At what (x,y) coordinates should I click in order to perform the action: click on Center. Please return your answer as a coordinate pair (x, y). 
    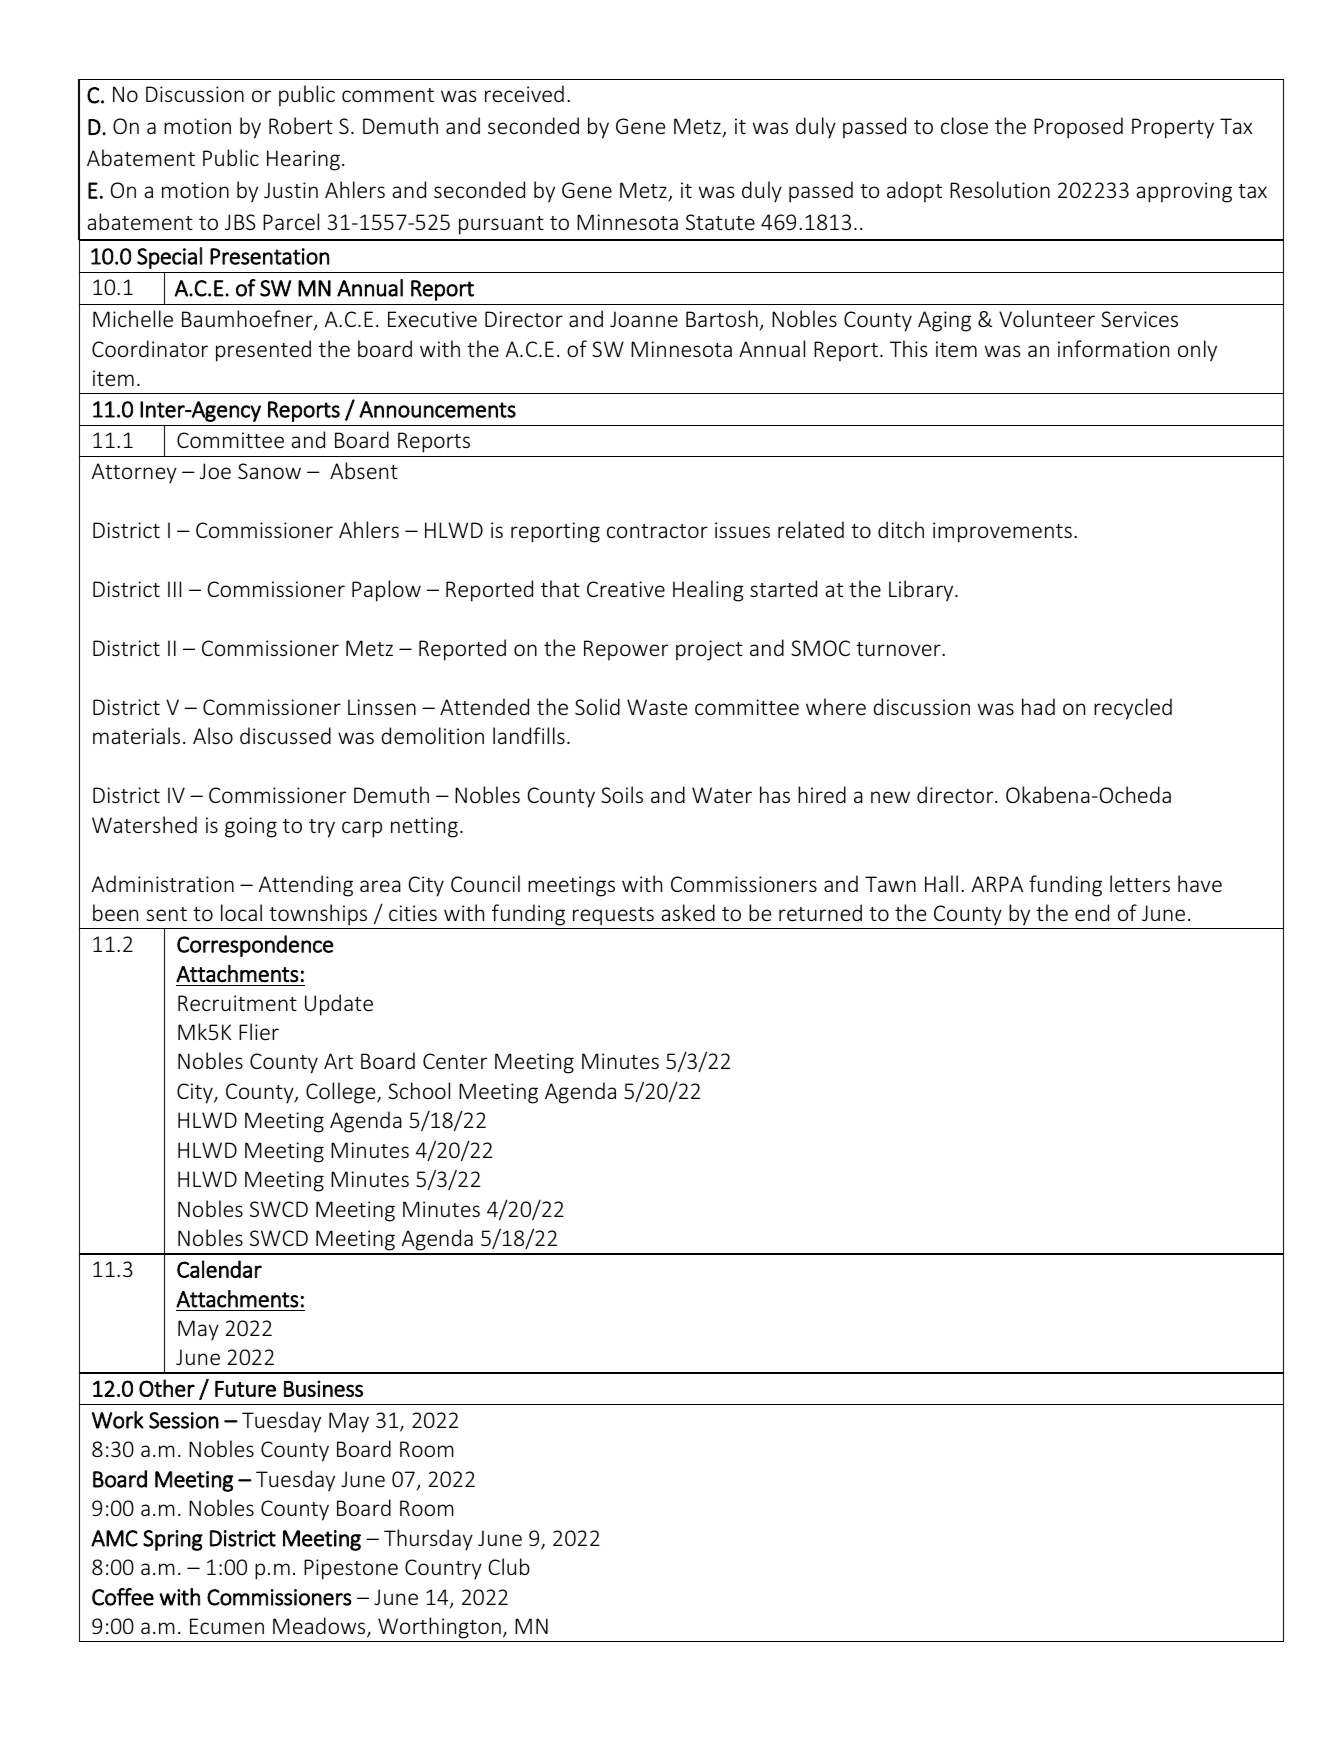
    Looking at the image, I should click on (455, 1061).
